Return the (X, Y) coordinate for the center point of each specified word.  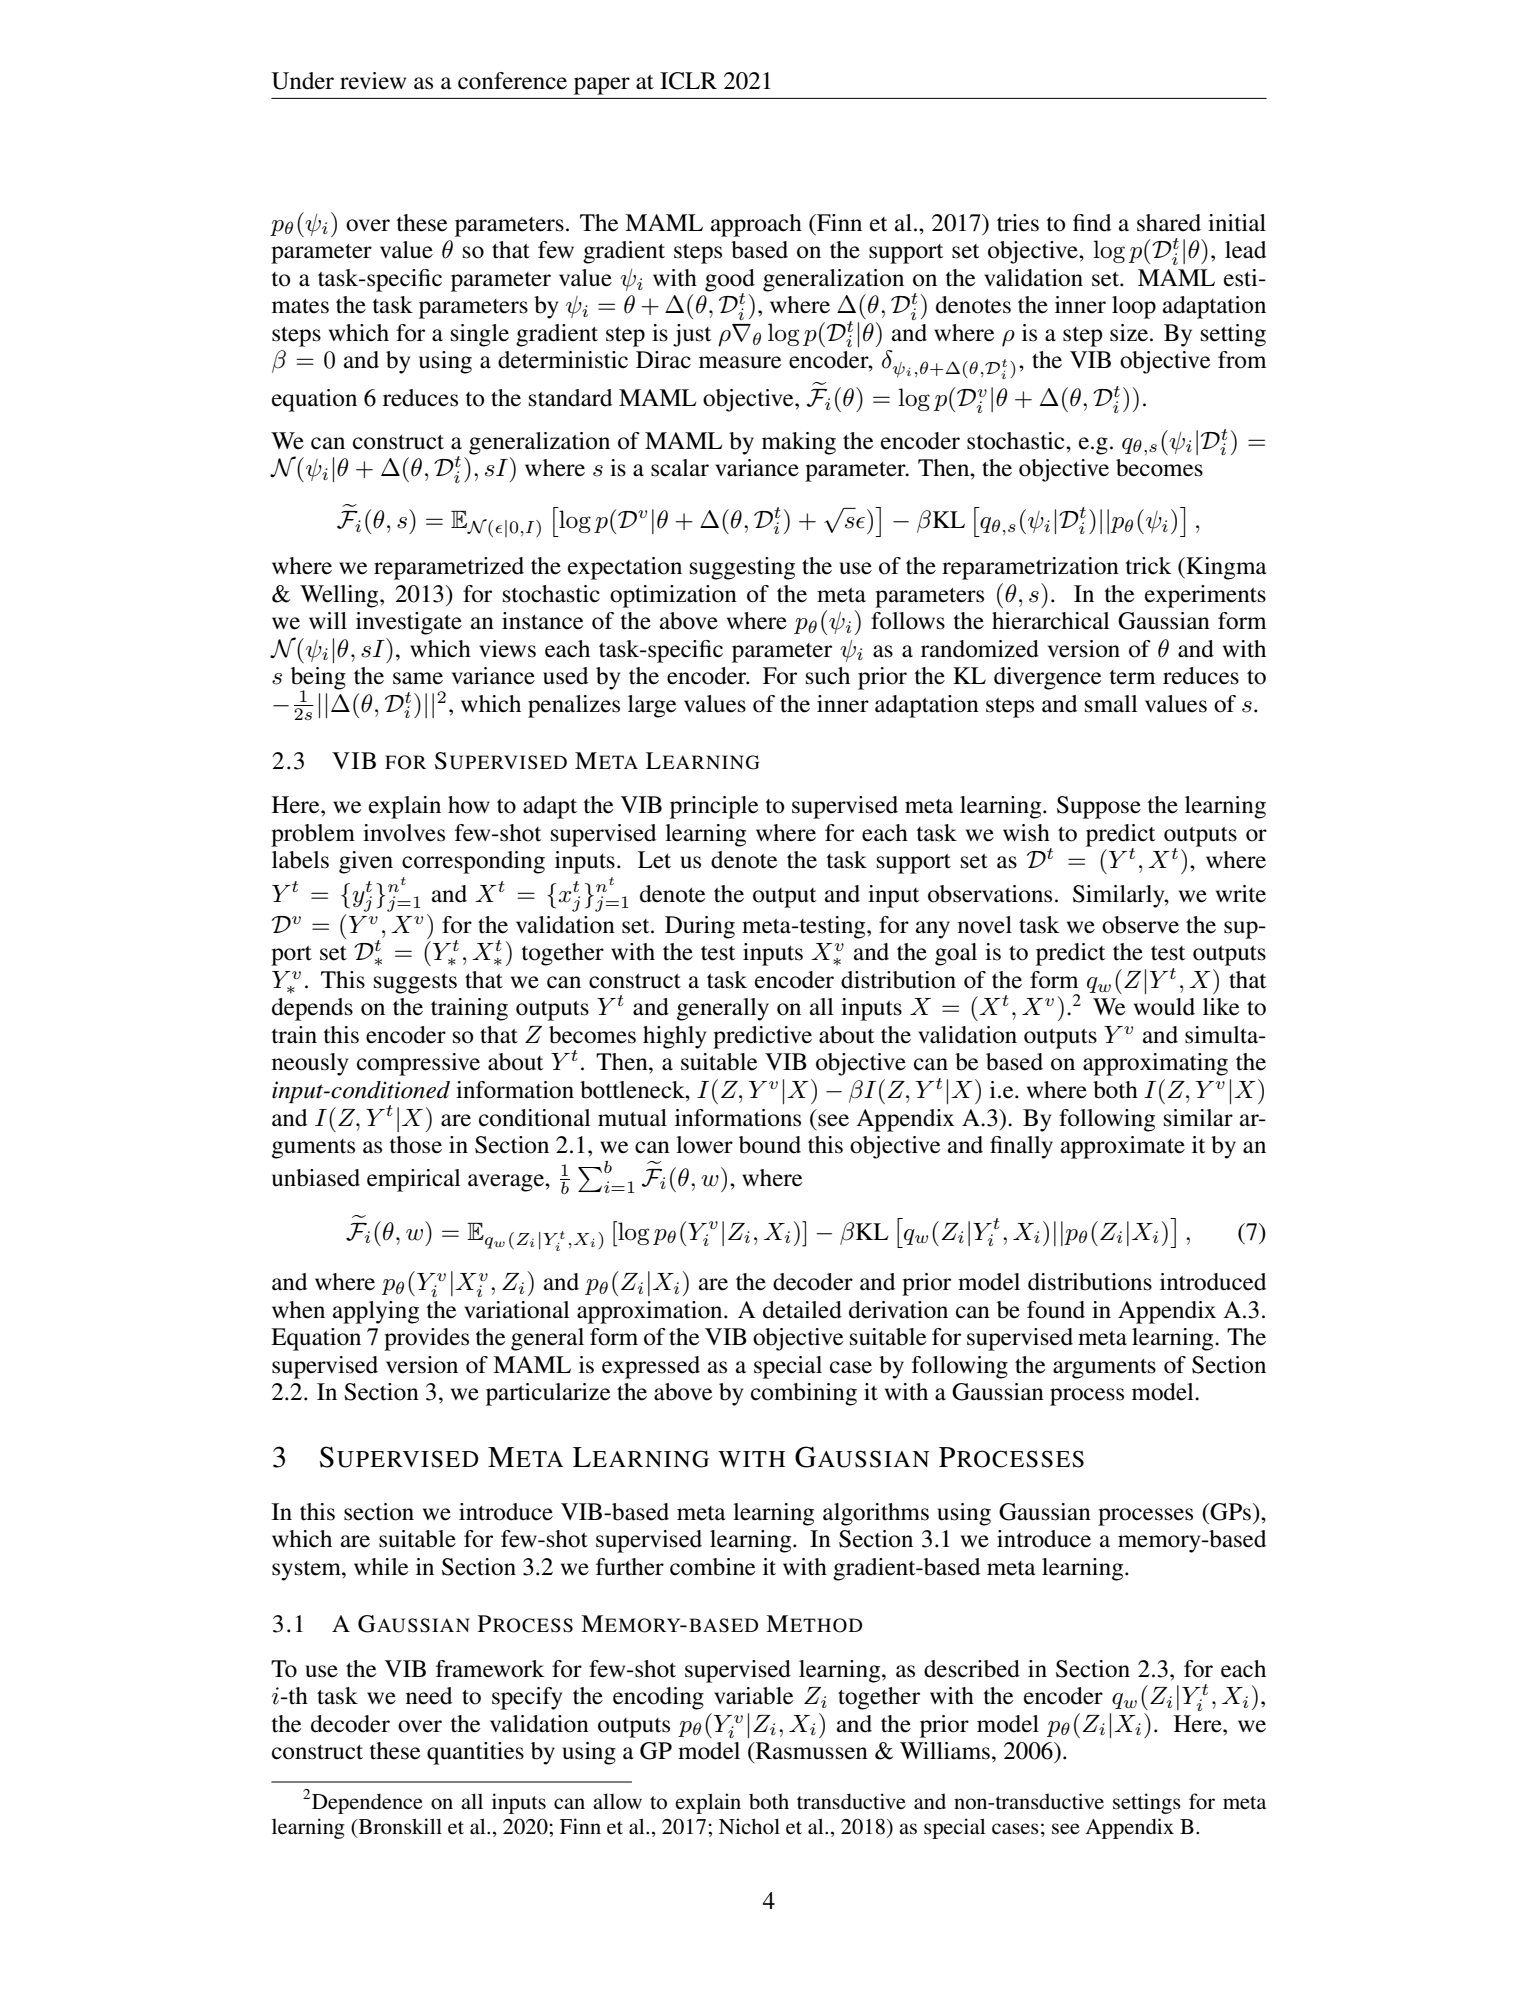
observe (1140, 925)
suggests (415, 984)
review (373, 81)
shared (1169, 223)
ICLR (688, 81)
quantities (475, 1753)
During (700, 927)
